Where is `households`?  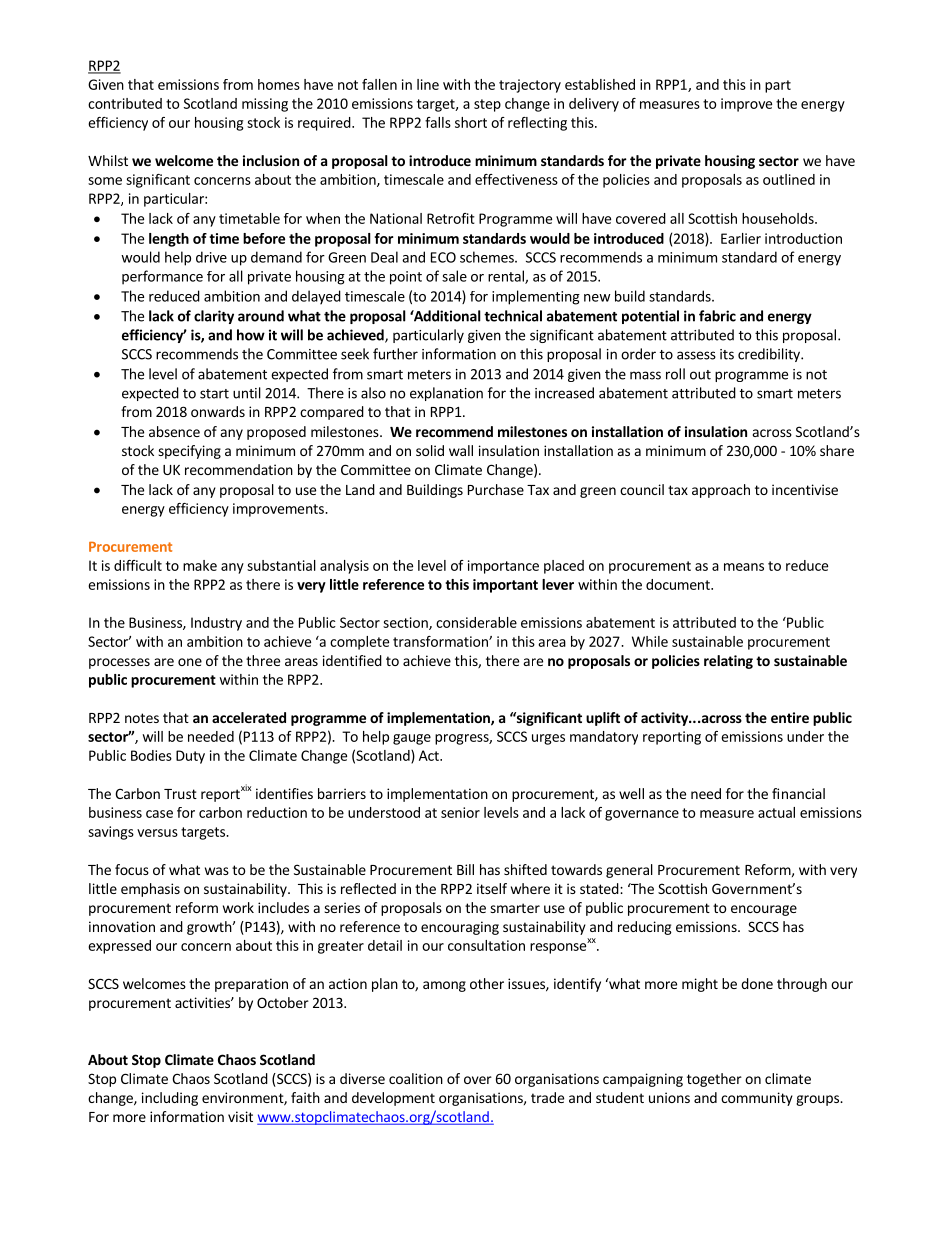
households is located at coordinates (779, 218).
